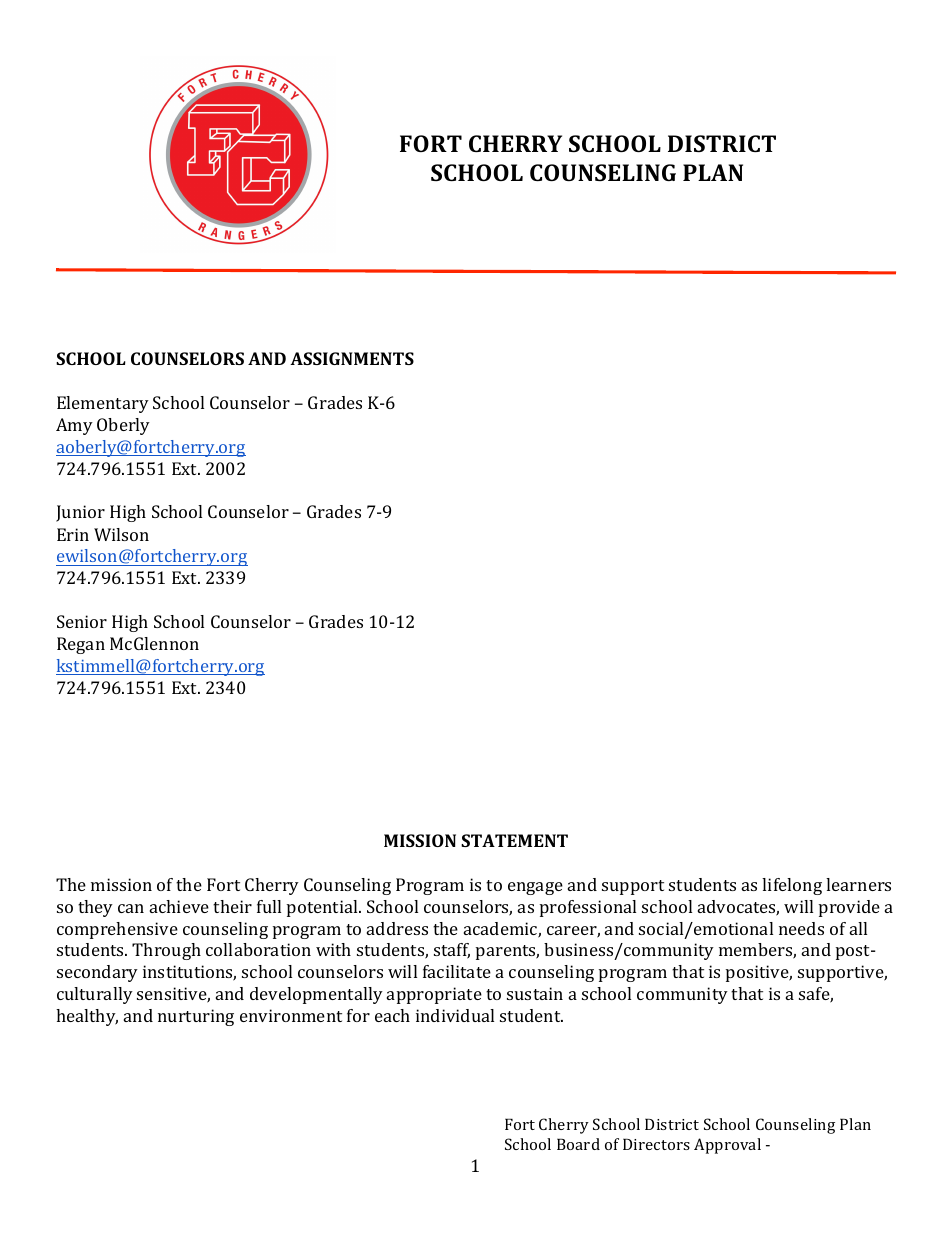  What do you see at coordinates (514, 840) in the screenshot?
I see `STATEMENT` at bounding box center [514, 840].
